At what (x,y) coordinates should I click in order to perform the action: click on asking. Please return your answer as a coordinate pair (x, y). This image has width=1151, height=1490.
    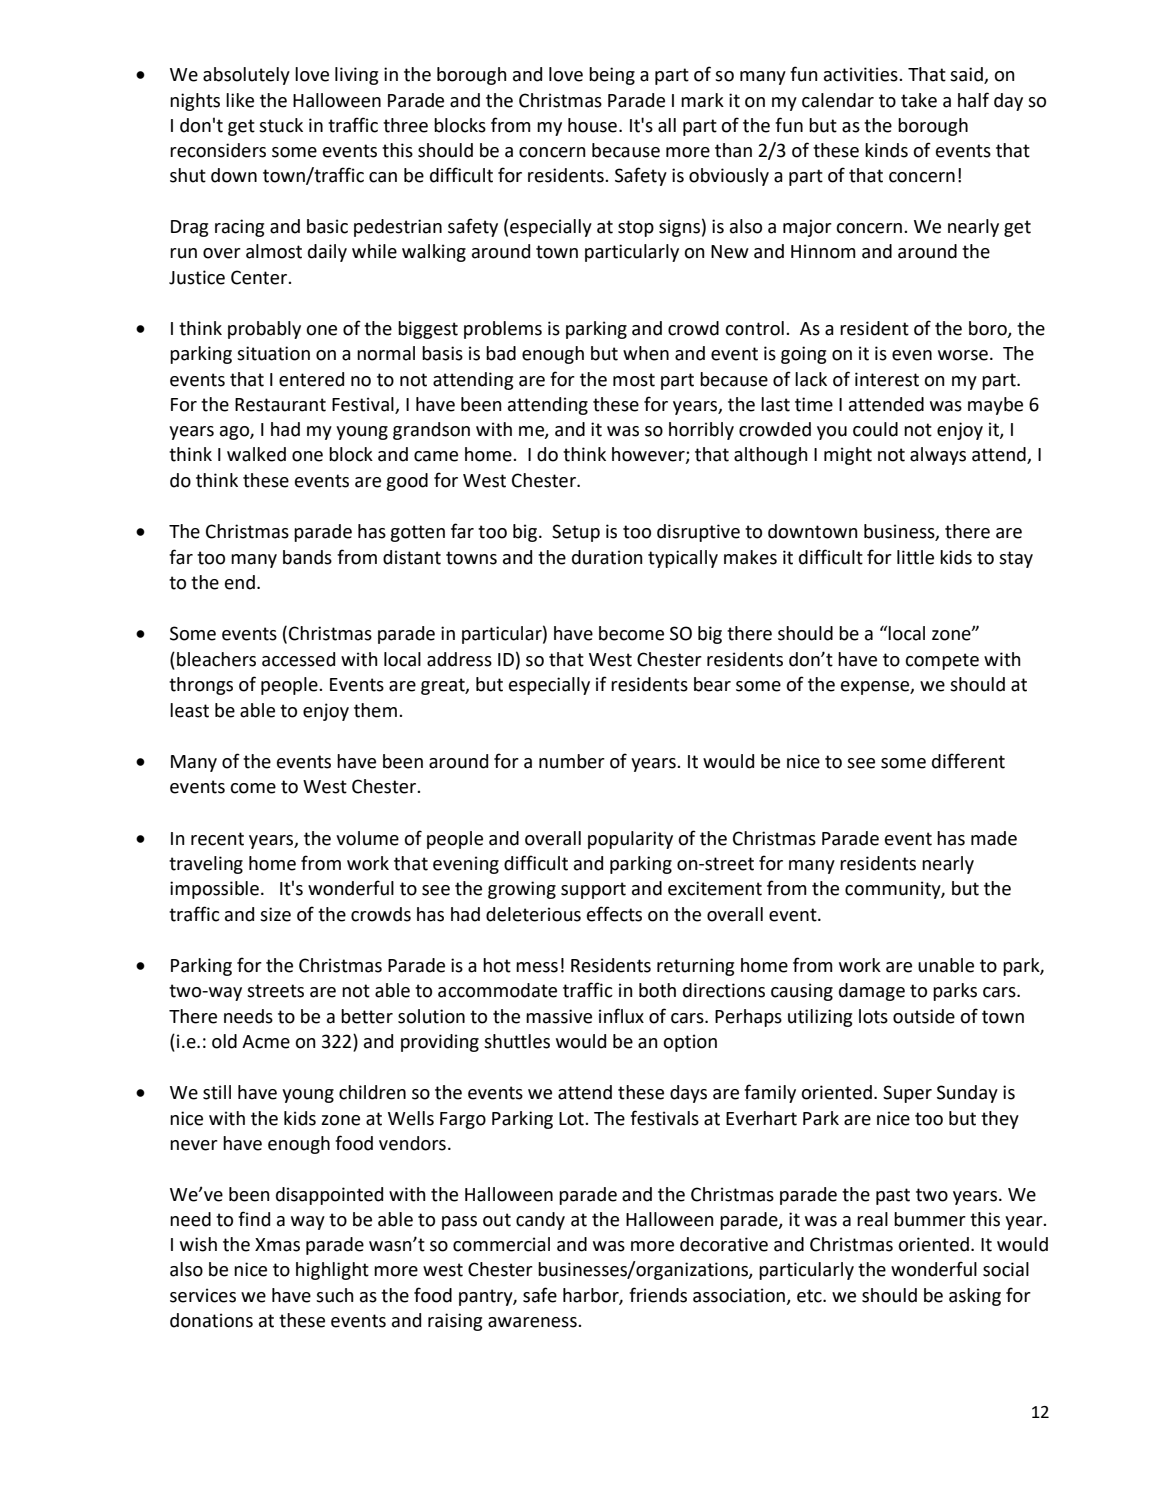
    Looking at the image, I should click on (975, 1297).
